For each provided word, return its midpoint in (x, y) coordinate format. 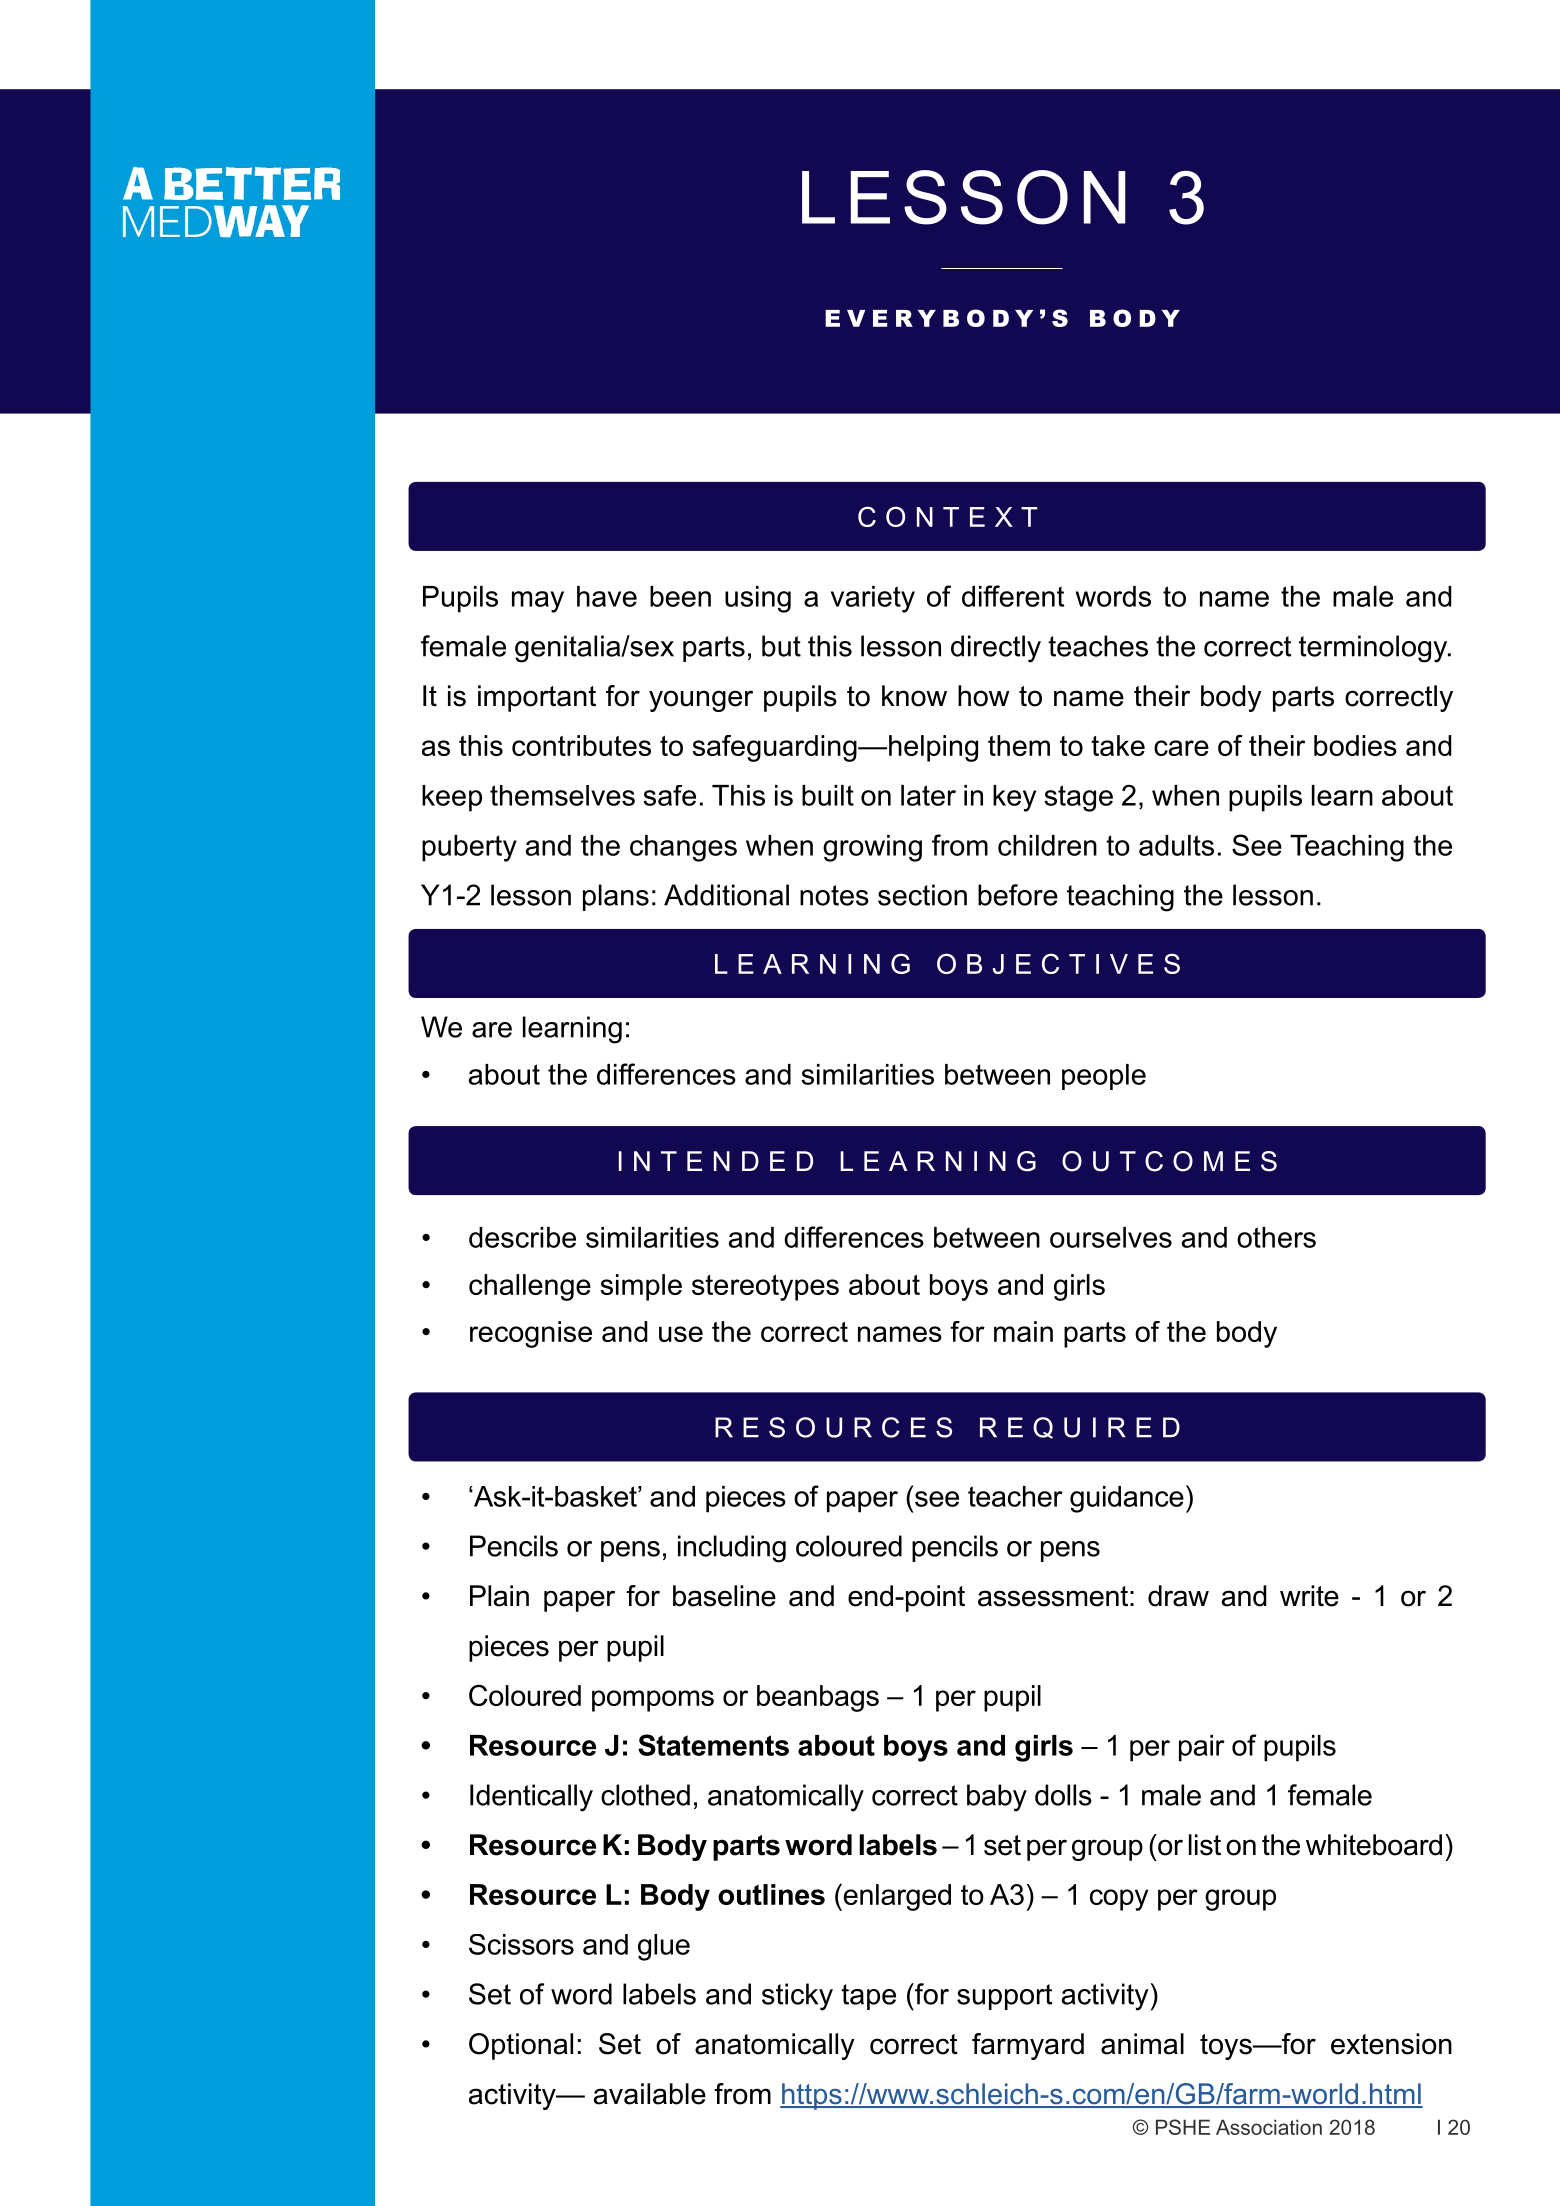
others (1276, 1237)
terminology (1374, 649)
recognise (531, 1334)
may (538, 602)
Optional (521, 2046)
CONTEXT (948, 516)
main (1023, 1331)
